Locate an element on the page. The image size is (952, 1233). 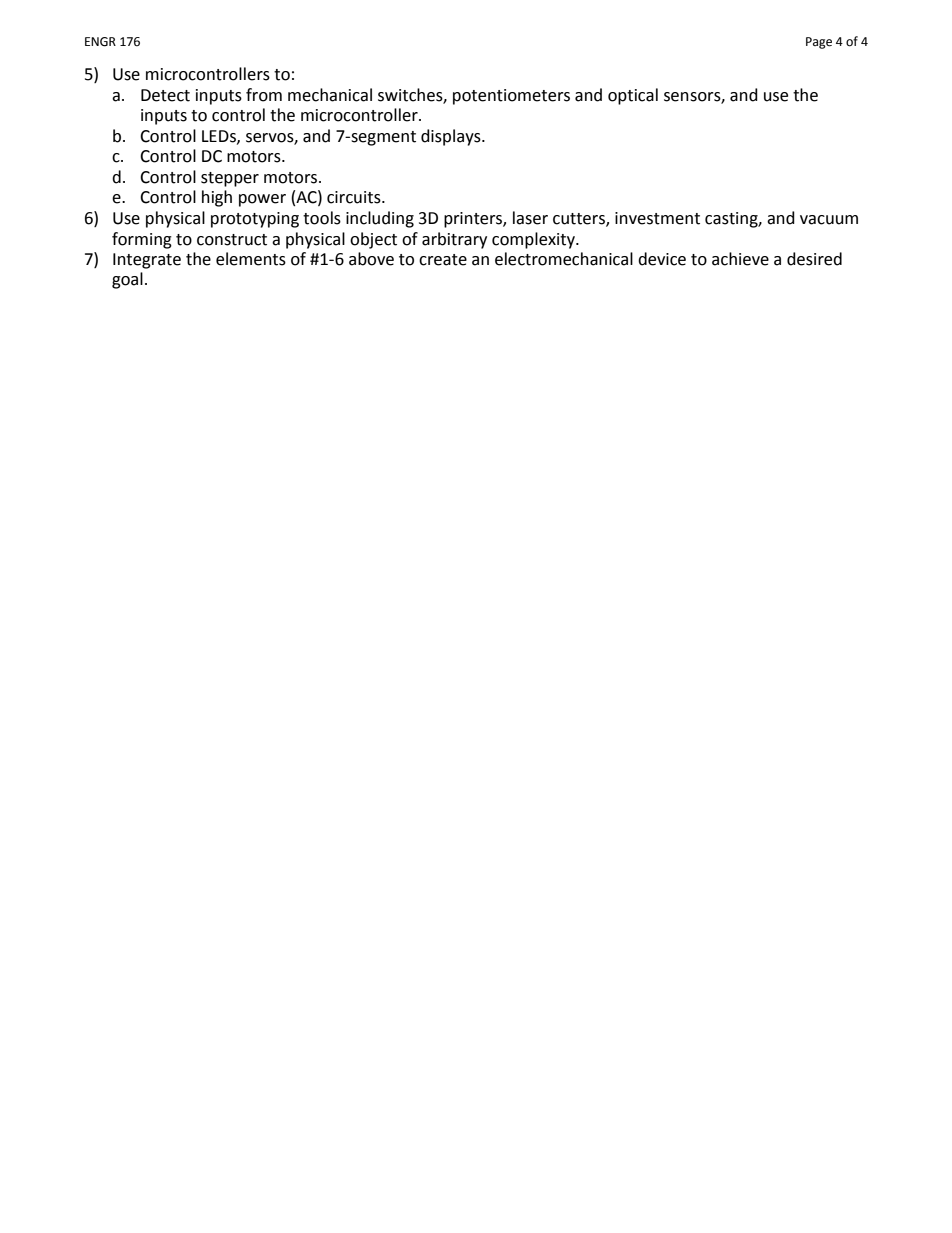
stepper is located at coordinates (230, 179).
